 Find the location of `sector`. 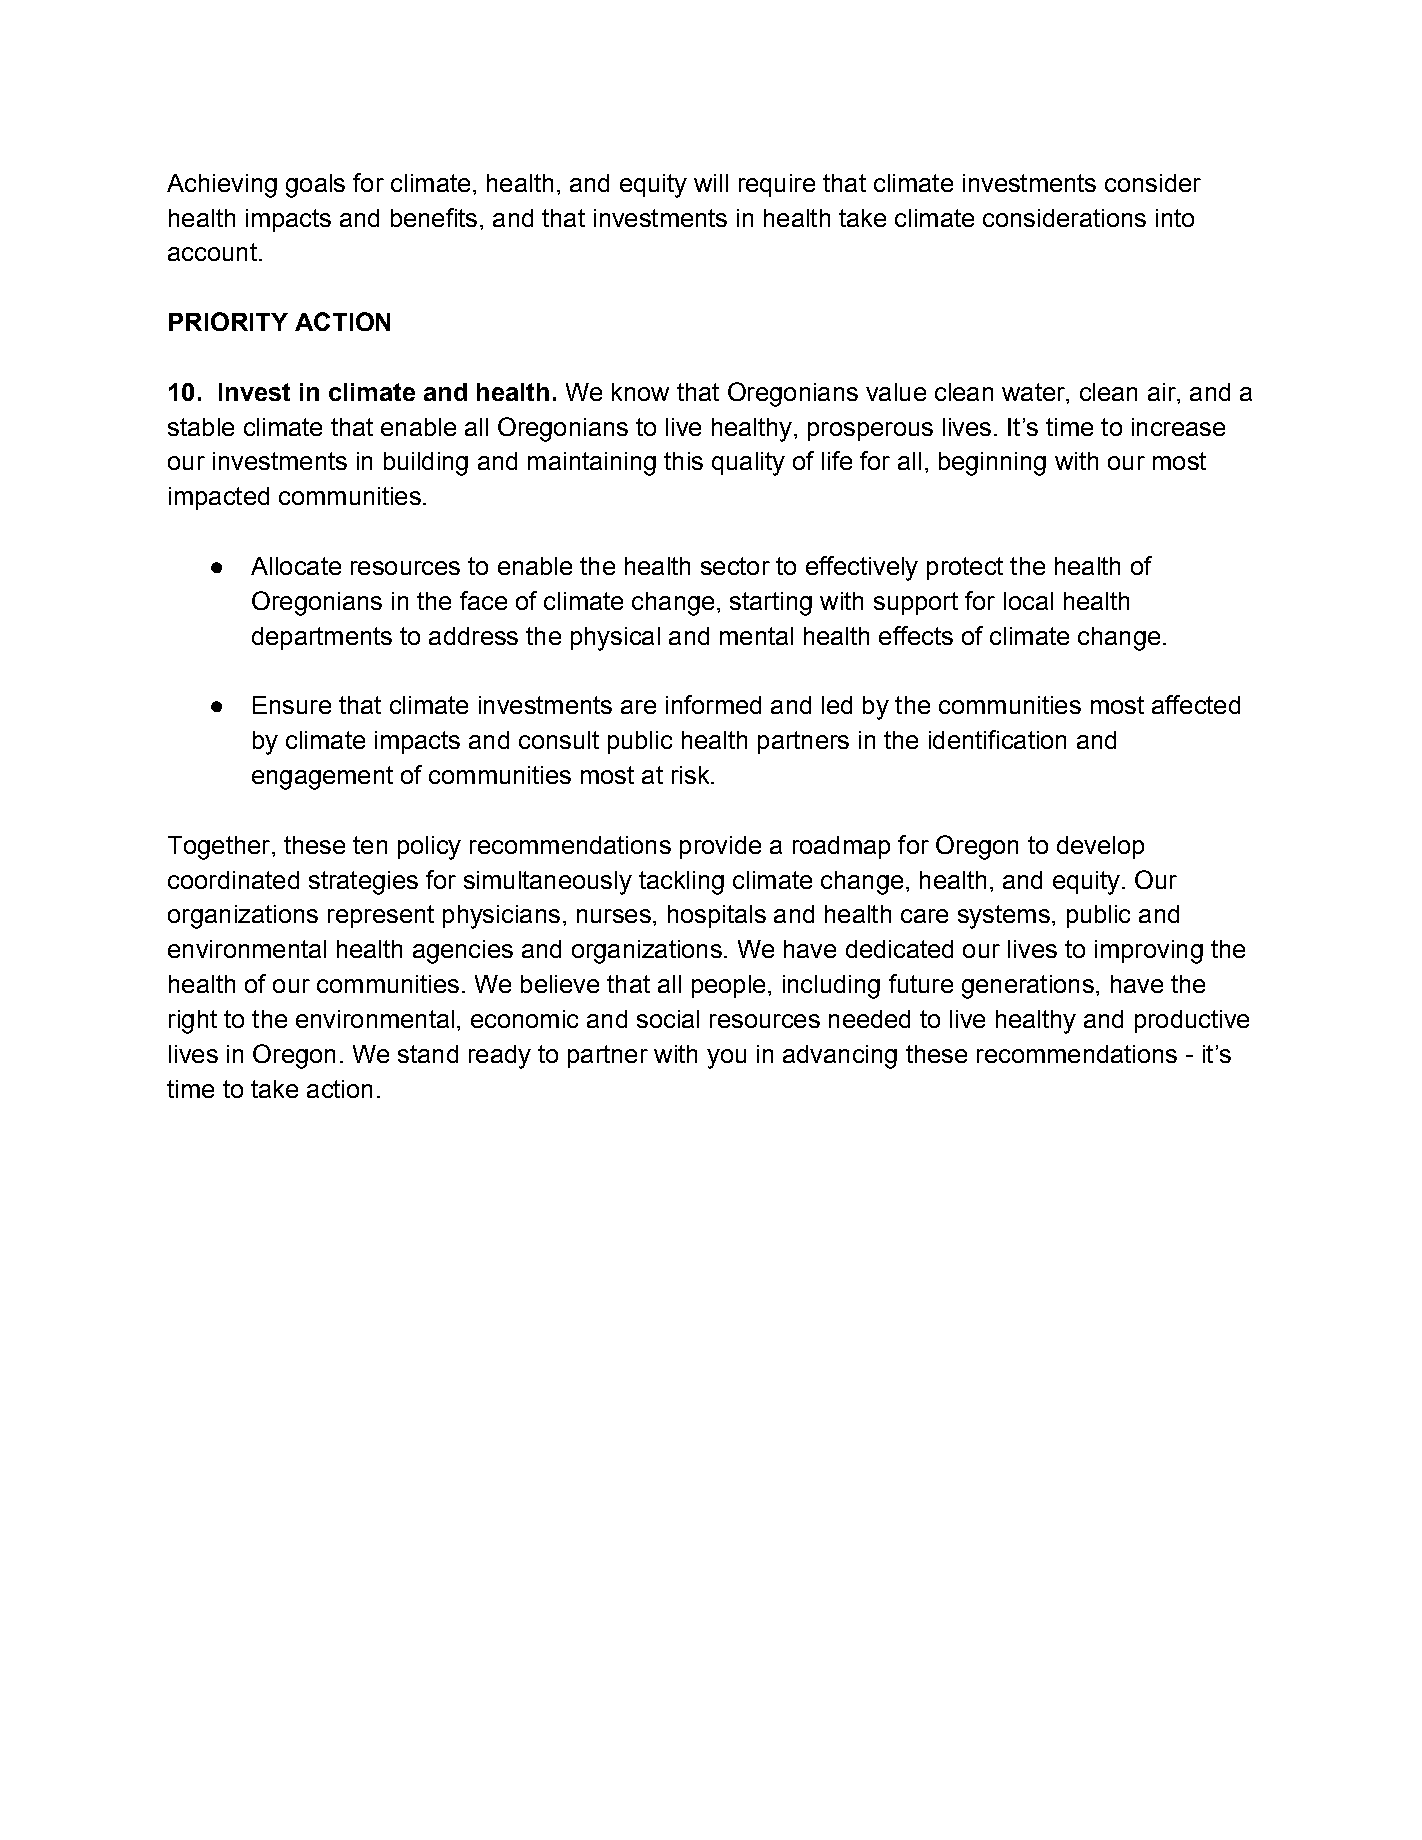

sector is located at coordinates (735, 566).
